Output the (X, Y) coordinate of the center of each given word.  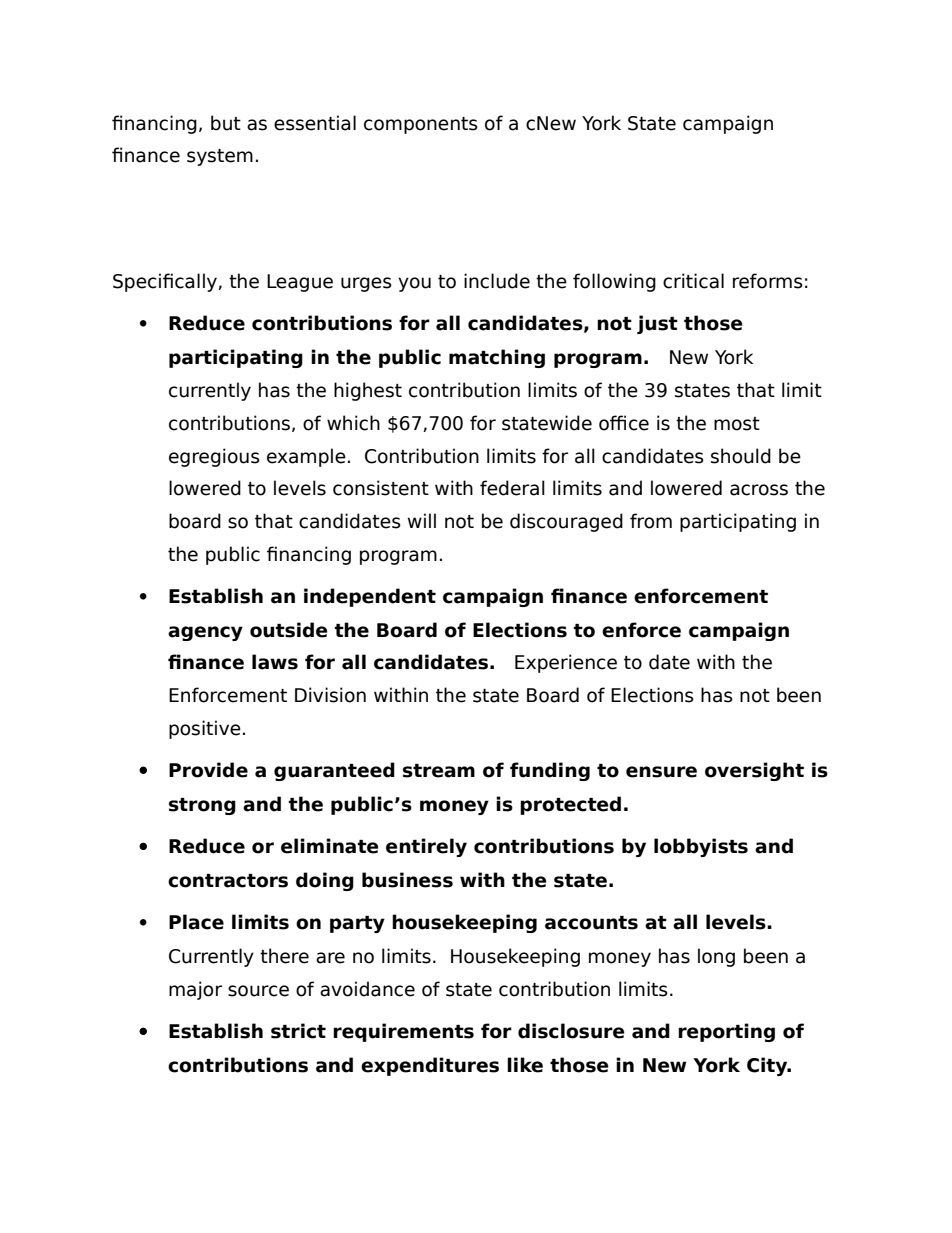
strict (298, 1031)
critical (693, 281)
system (220, 157)
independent (370, 597)
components (421, 125)
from (651, 521)
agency (205, 633)
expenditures (430, 1066)
